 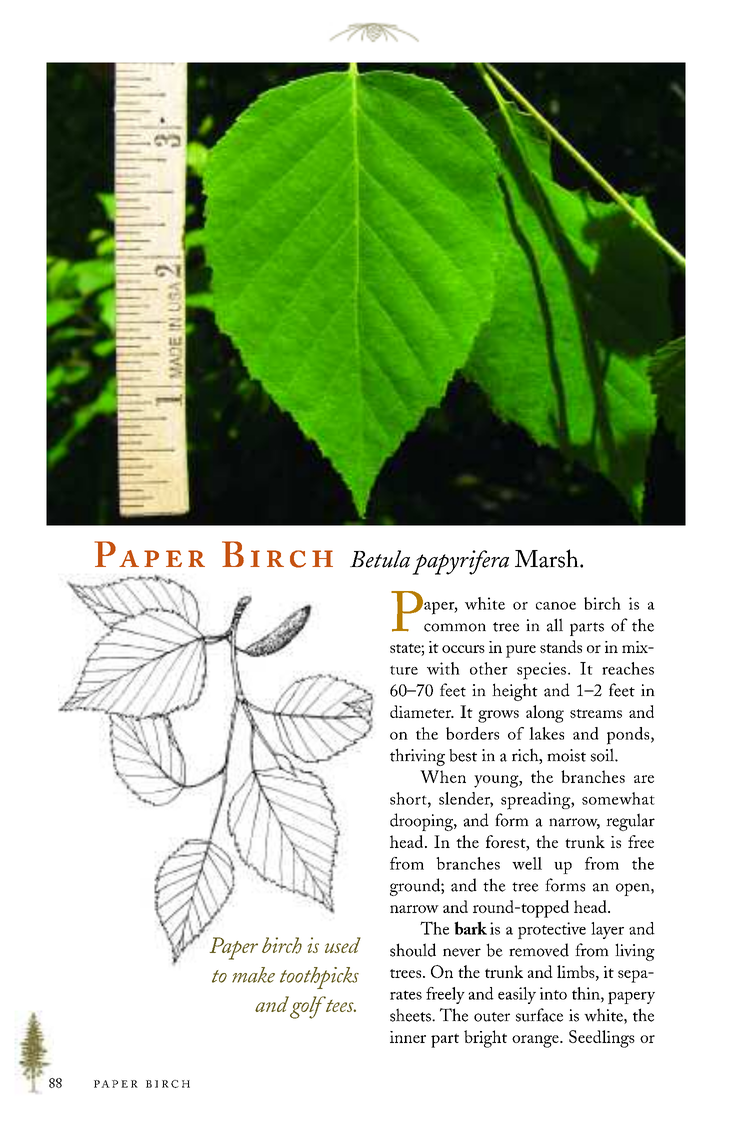 What do you see at coordinates (618, 798) in the document?
I see `somewhat` at bounding box center [618, 798].
